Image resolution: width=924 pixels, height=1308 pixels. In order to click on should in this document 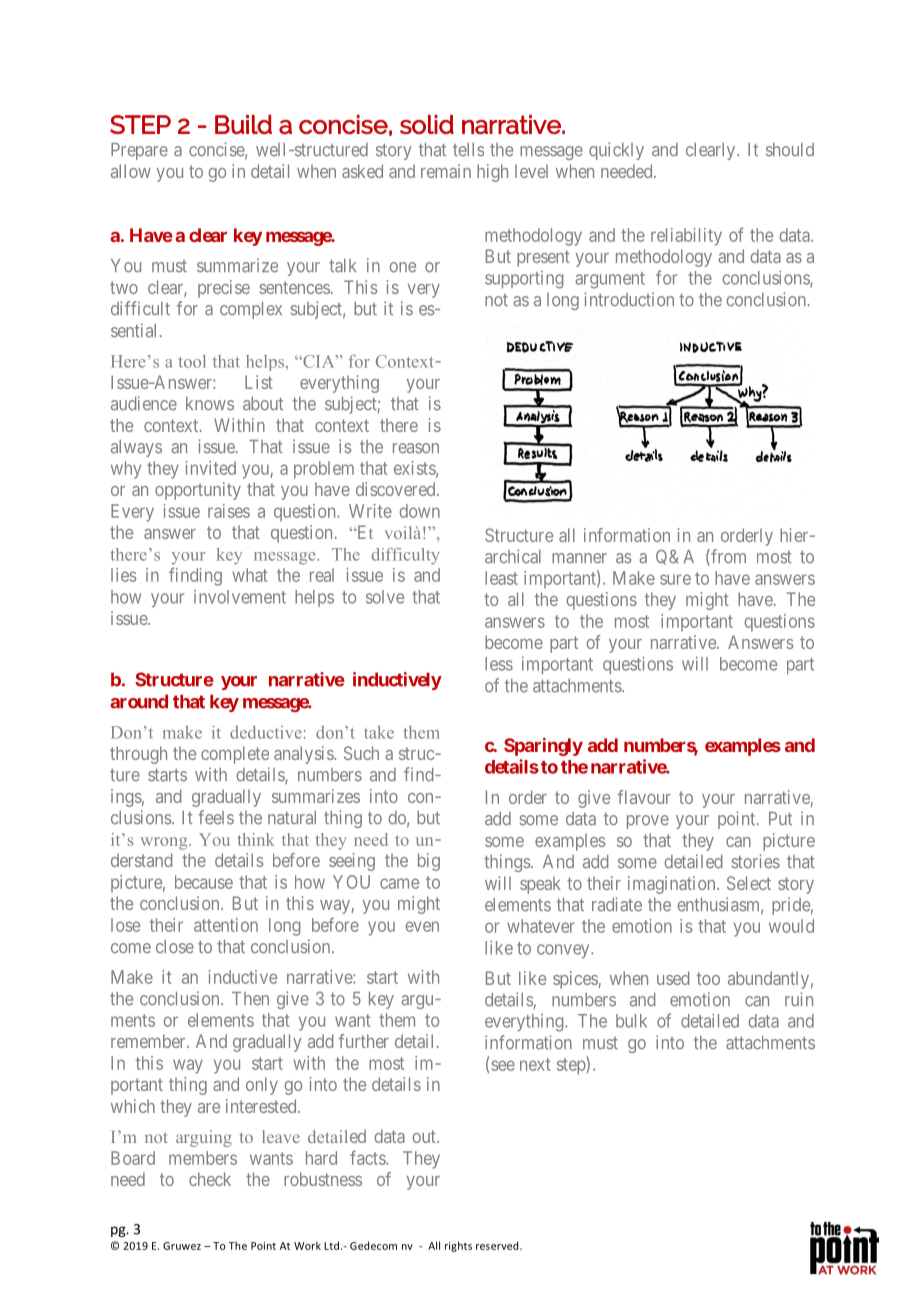, I will do `click(790, 150)`.
